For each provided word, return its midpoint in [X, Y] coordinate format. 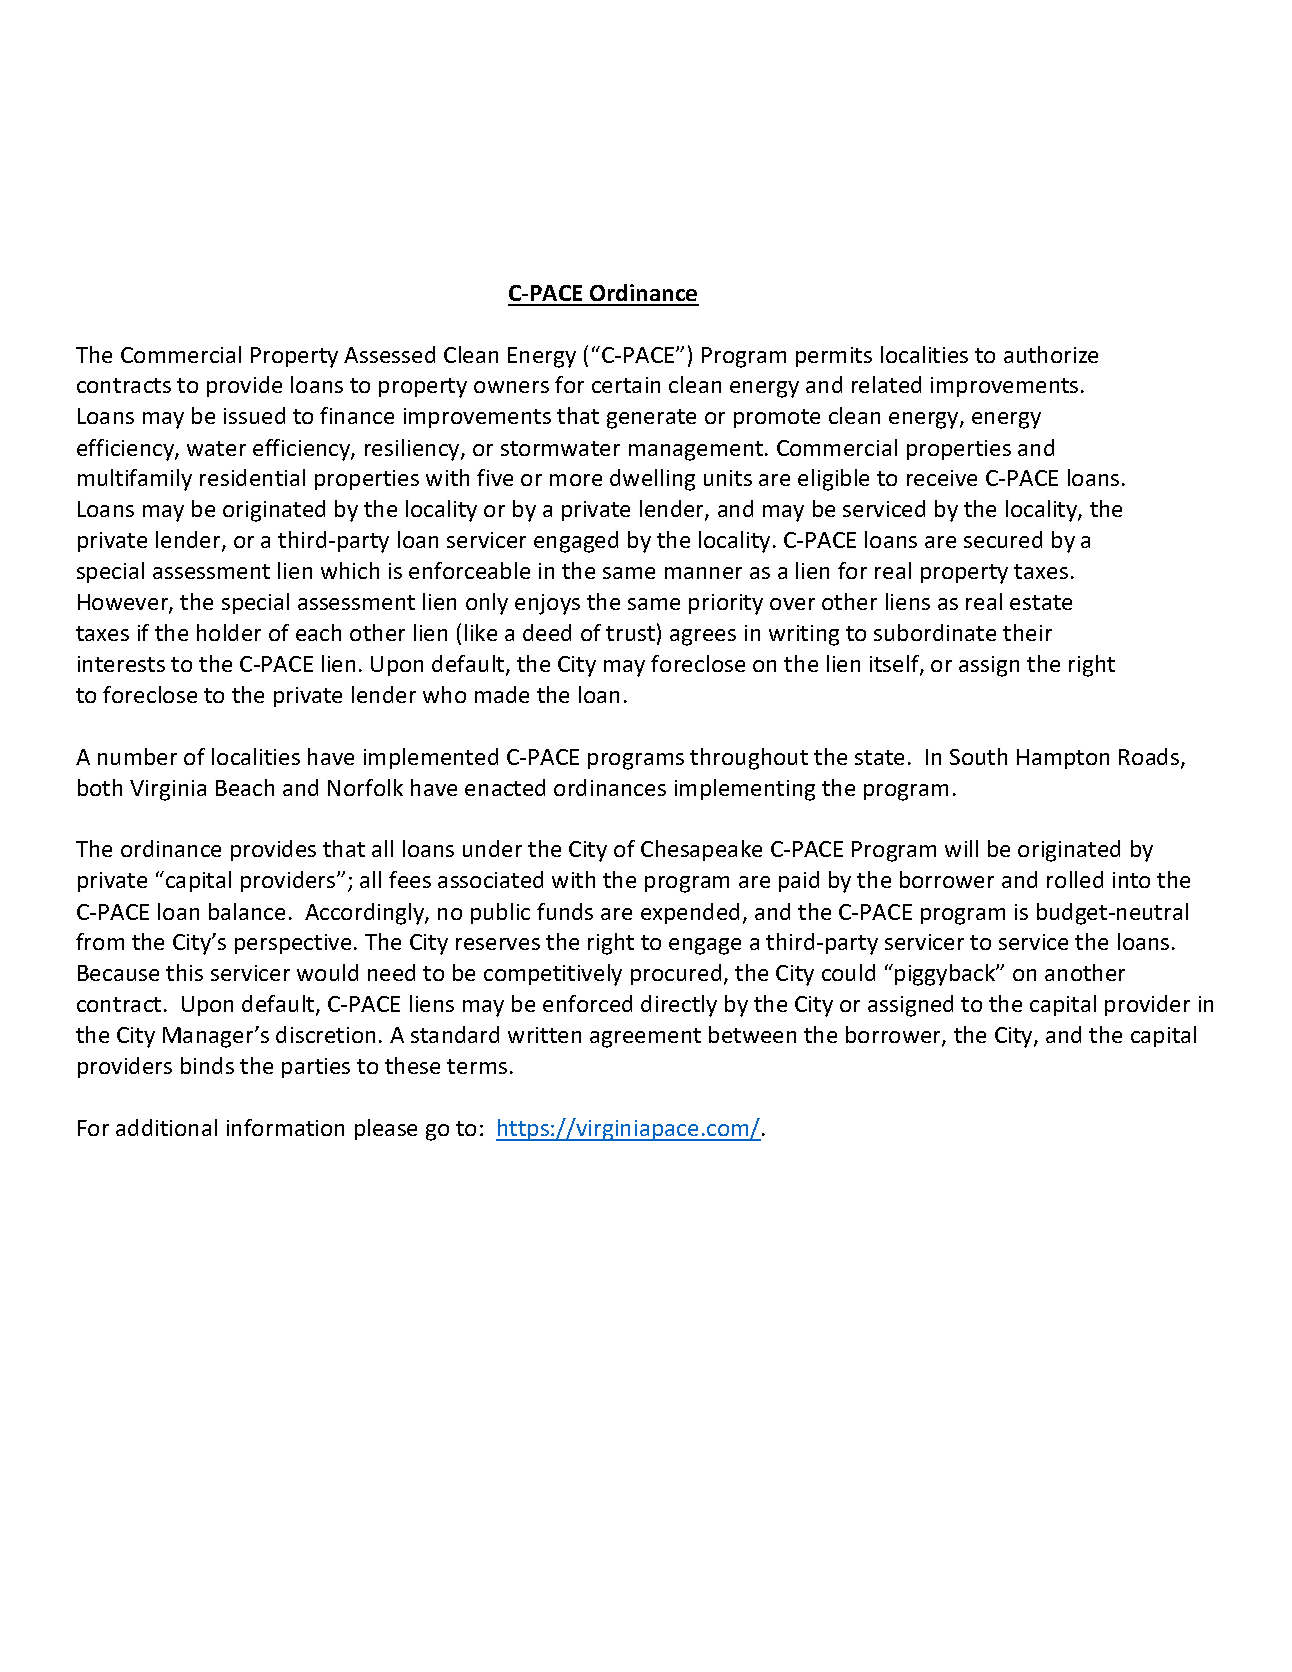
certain [626, 385]
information [285, 1127]
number [137, 756]
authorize [1051, 354]
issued [254, 415]
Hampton [1063, 759]
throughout [749, 759]
